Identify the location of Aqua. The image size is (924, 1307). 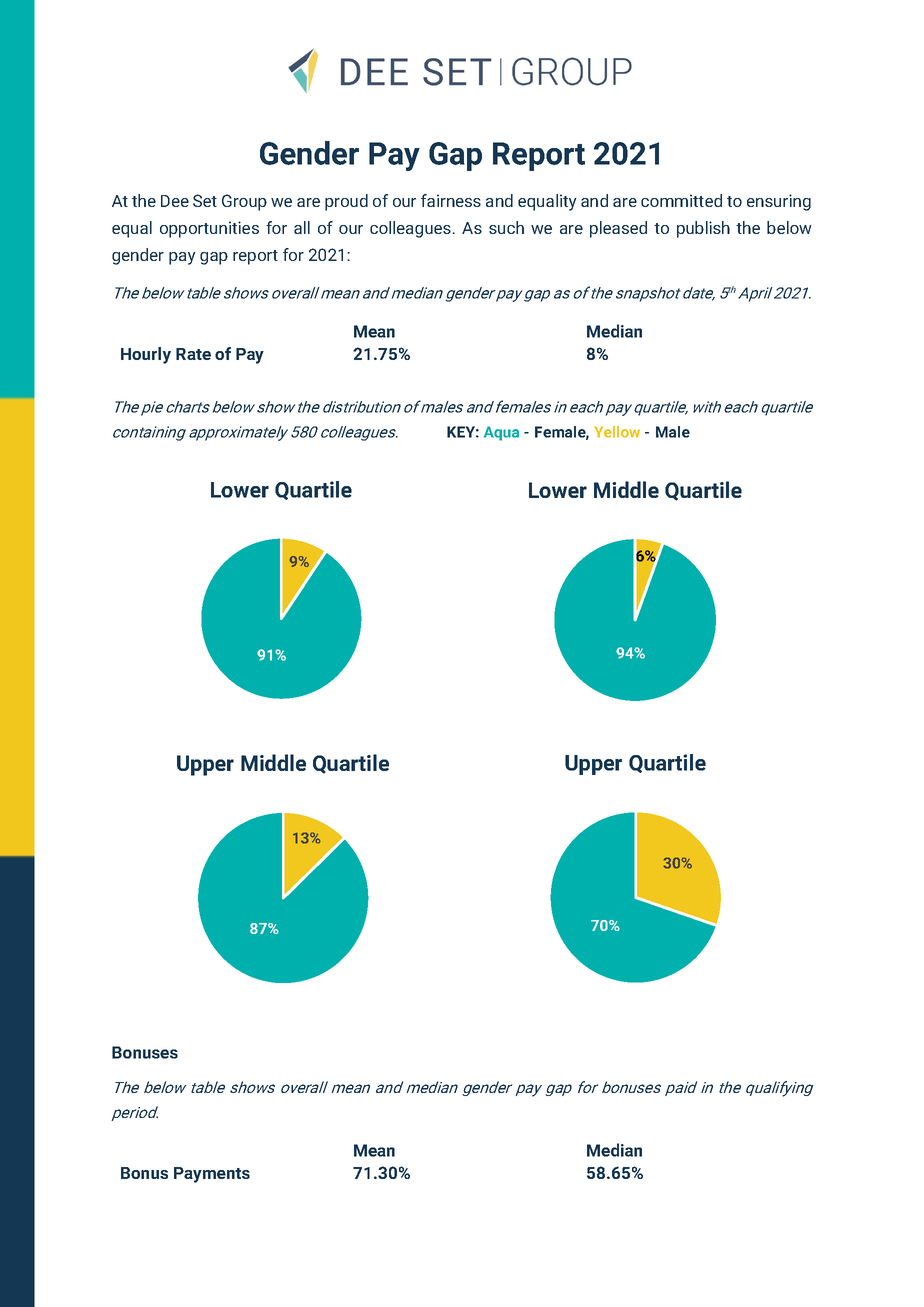
(501, 433).
